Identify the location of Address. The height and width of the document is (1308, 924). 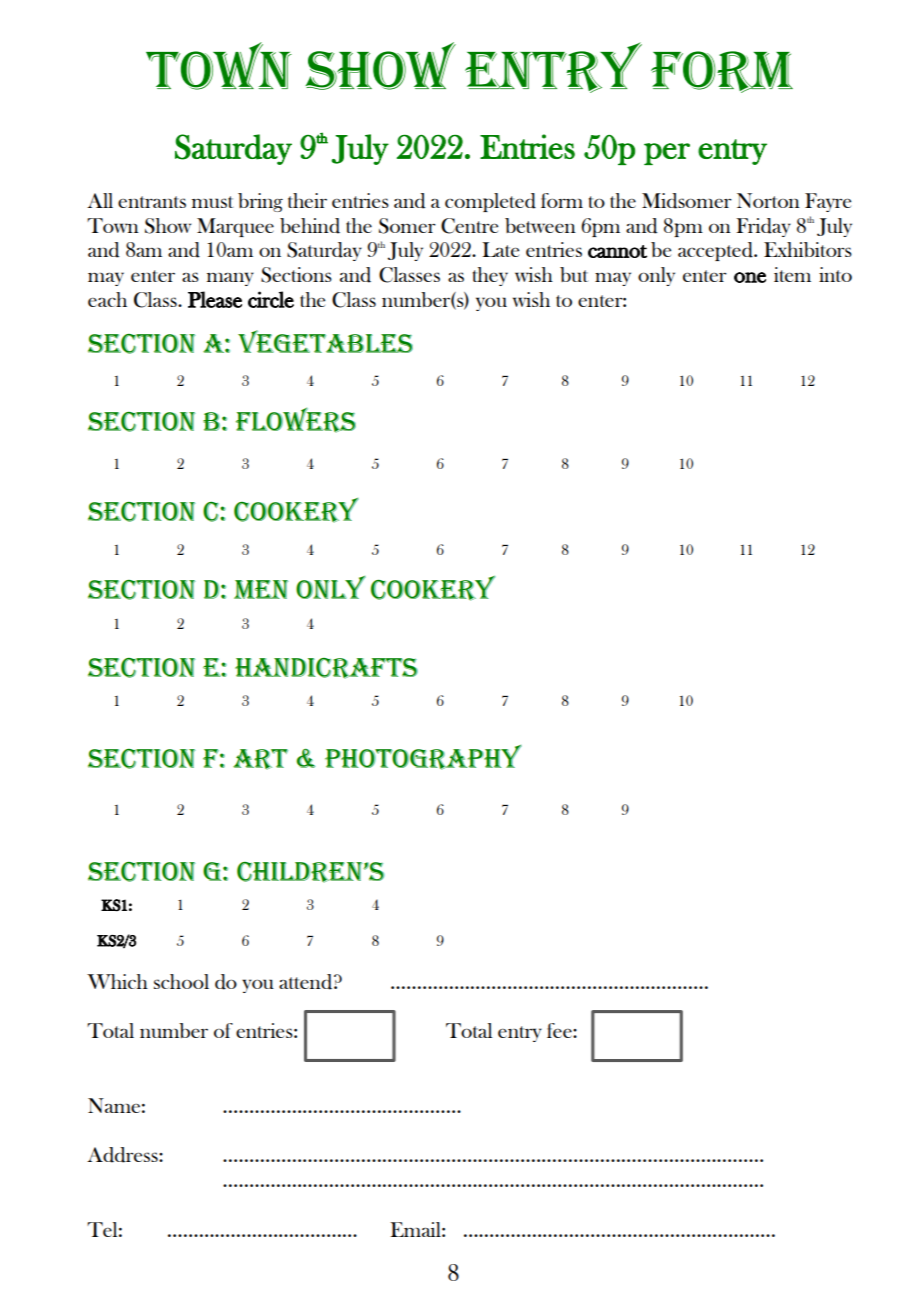
(123, 1155).
